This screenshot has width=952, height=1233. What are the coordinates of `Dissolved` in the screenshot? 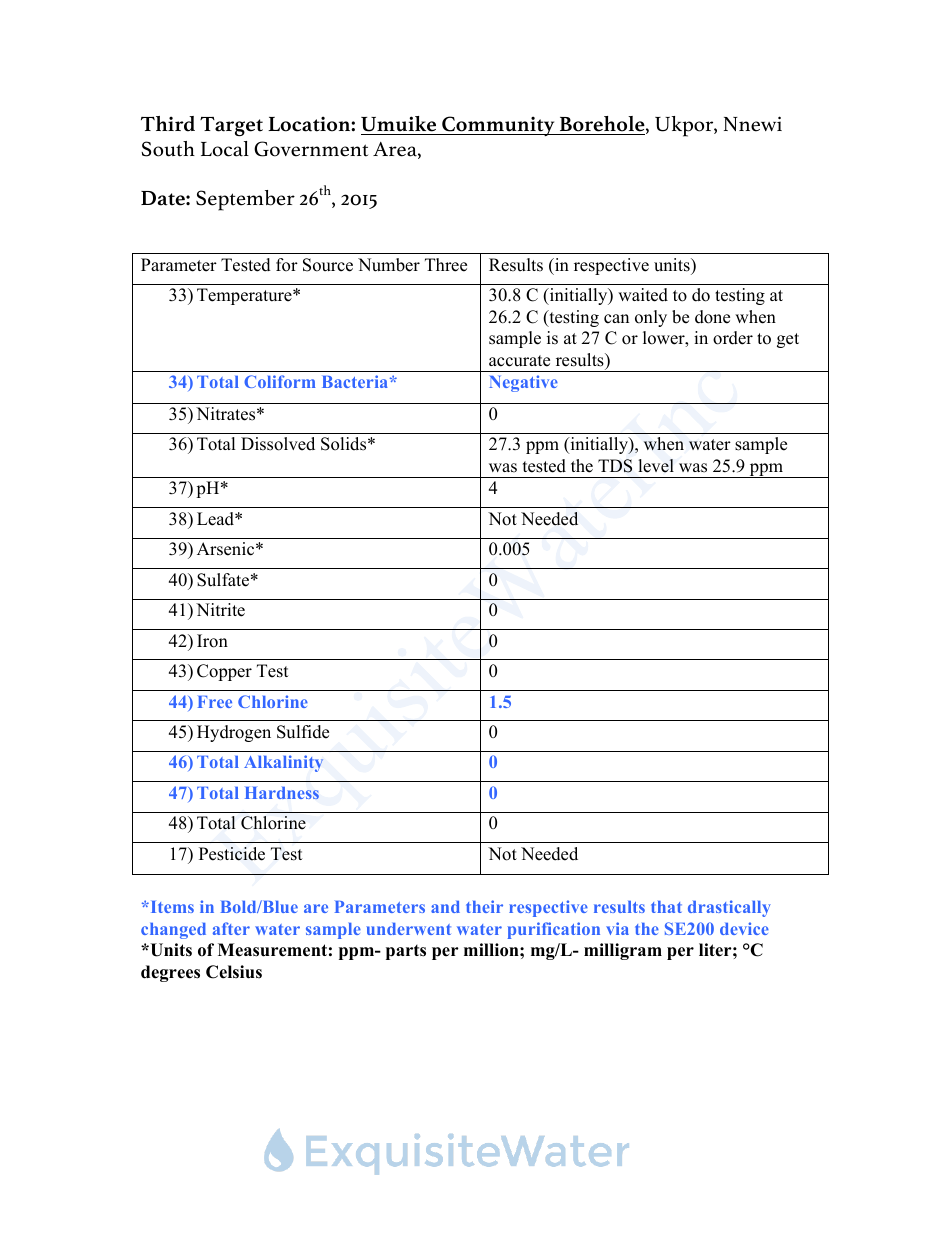 It's located at (278, 444).
